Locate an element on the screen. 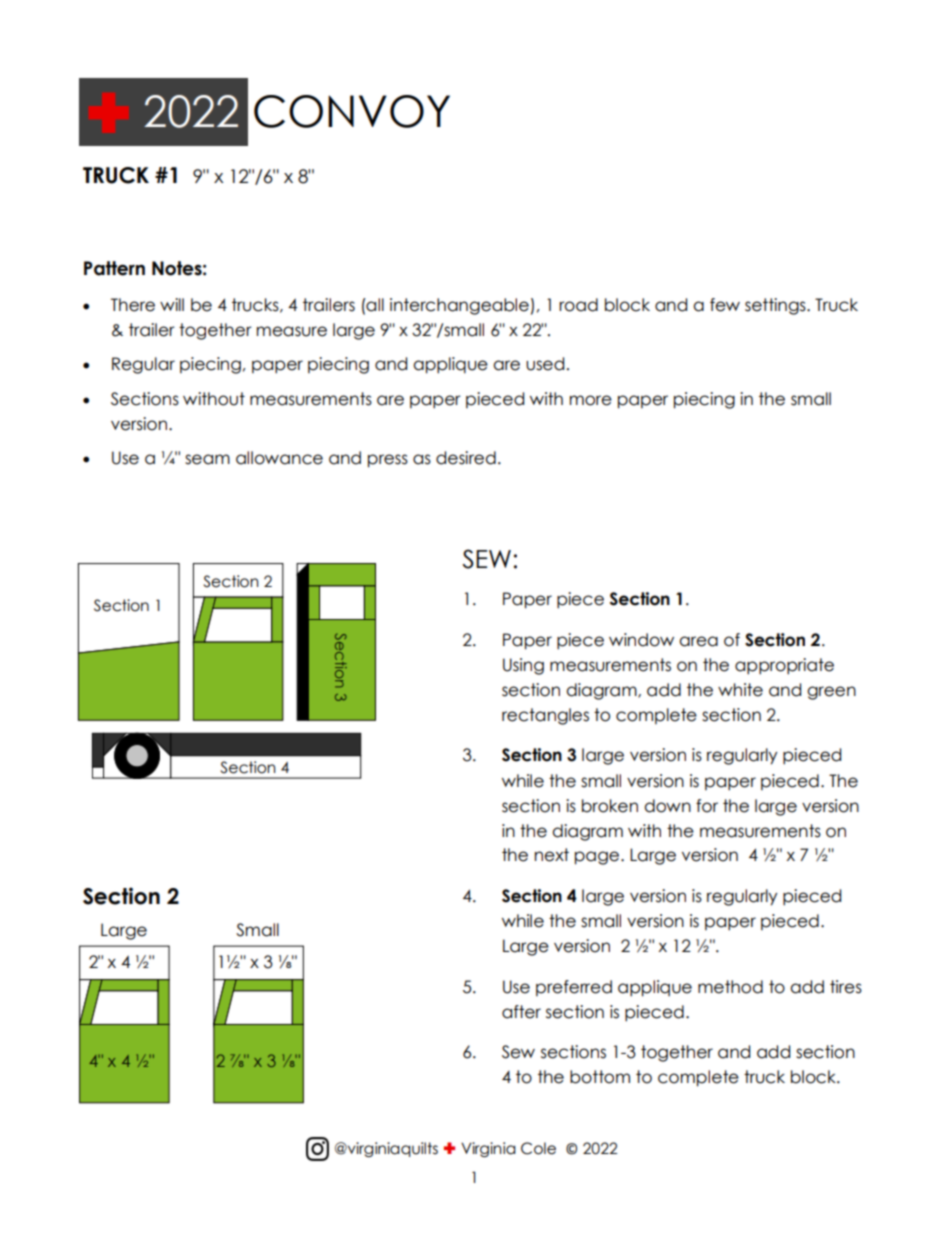 The image size is (952, 1233). page is located at coordinates (598, 858).
